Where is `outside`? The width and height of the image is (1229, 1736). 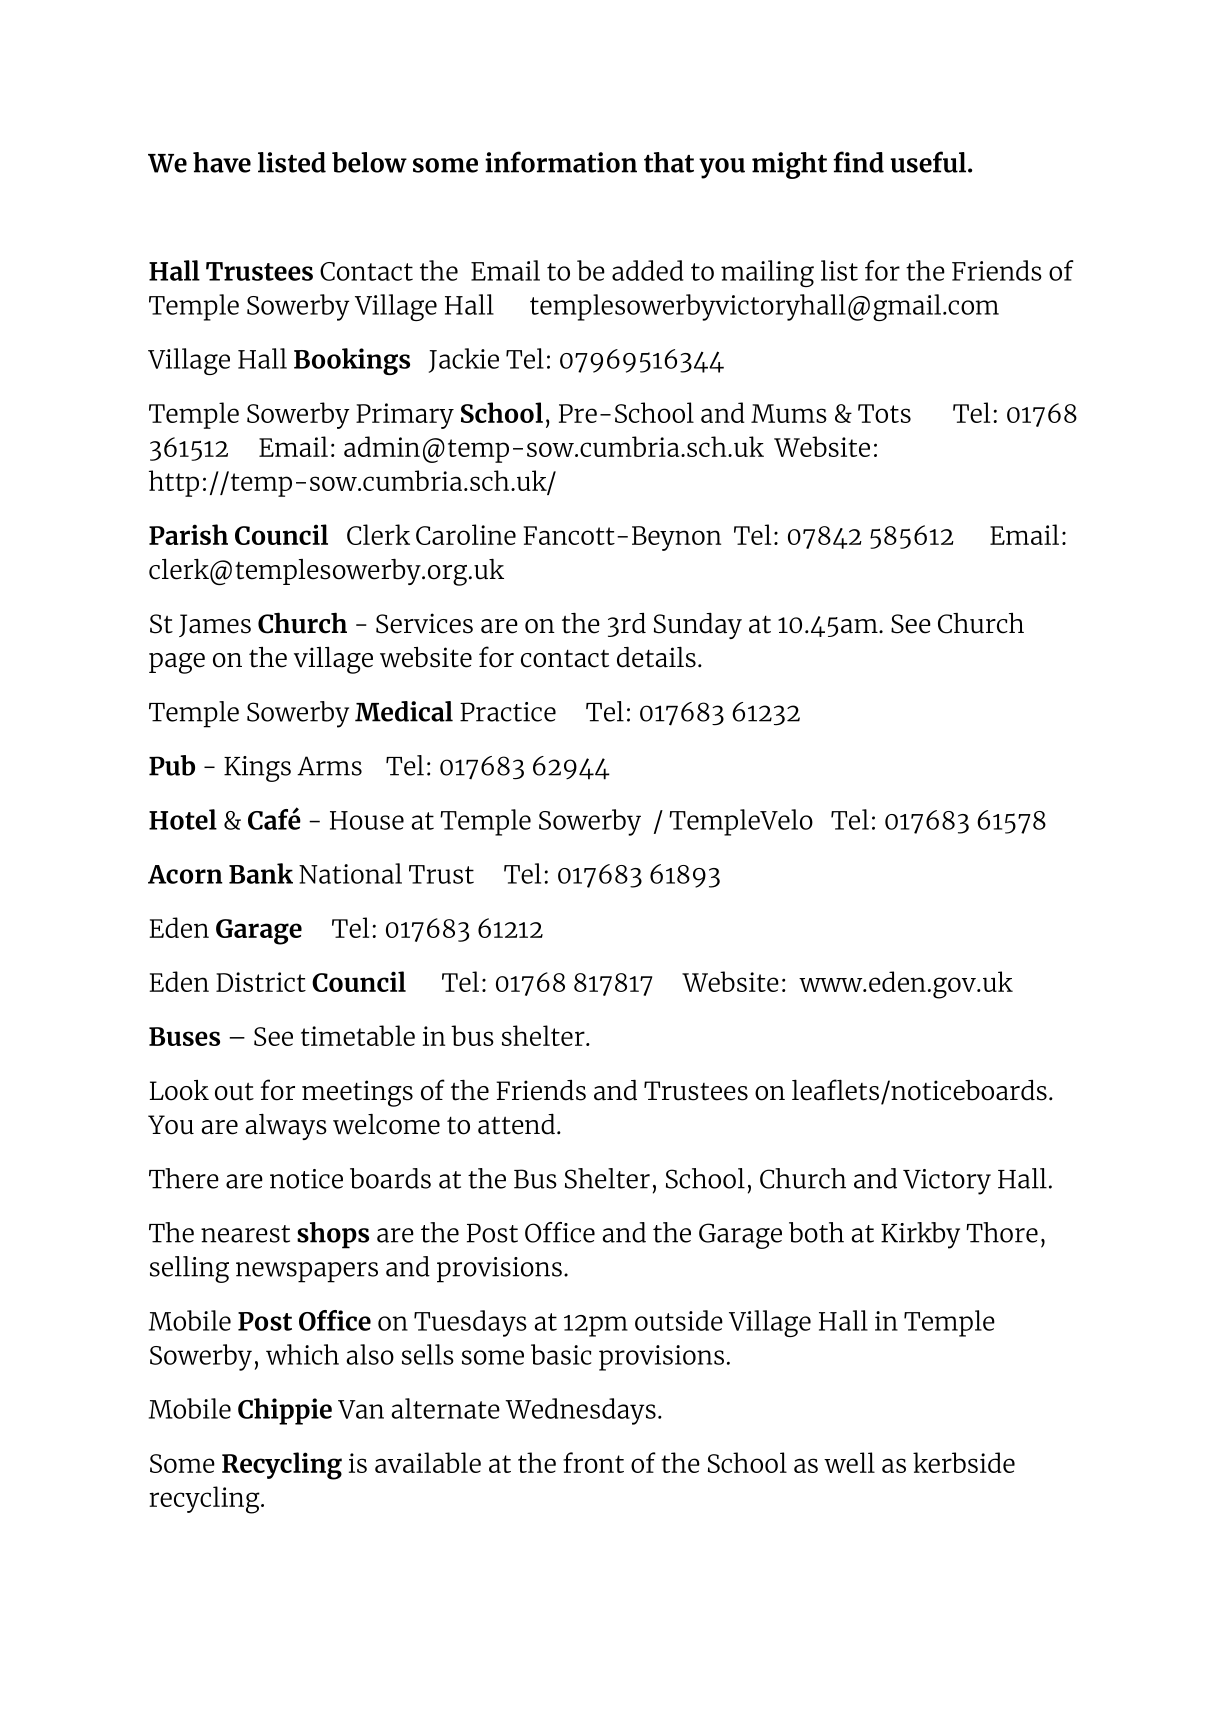
outside is located at coordinates (679, 1320).
